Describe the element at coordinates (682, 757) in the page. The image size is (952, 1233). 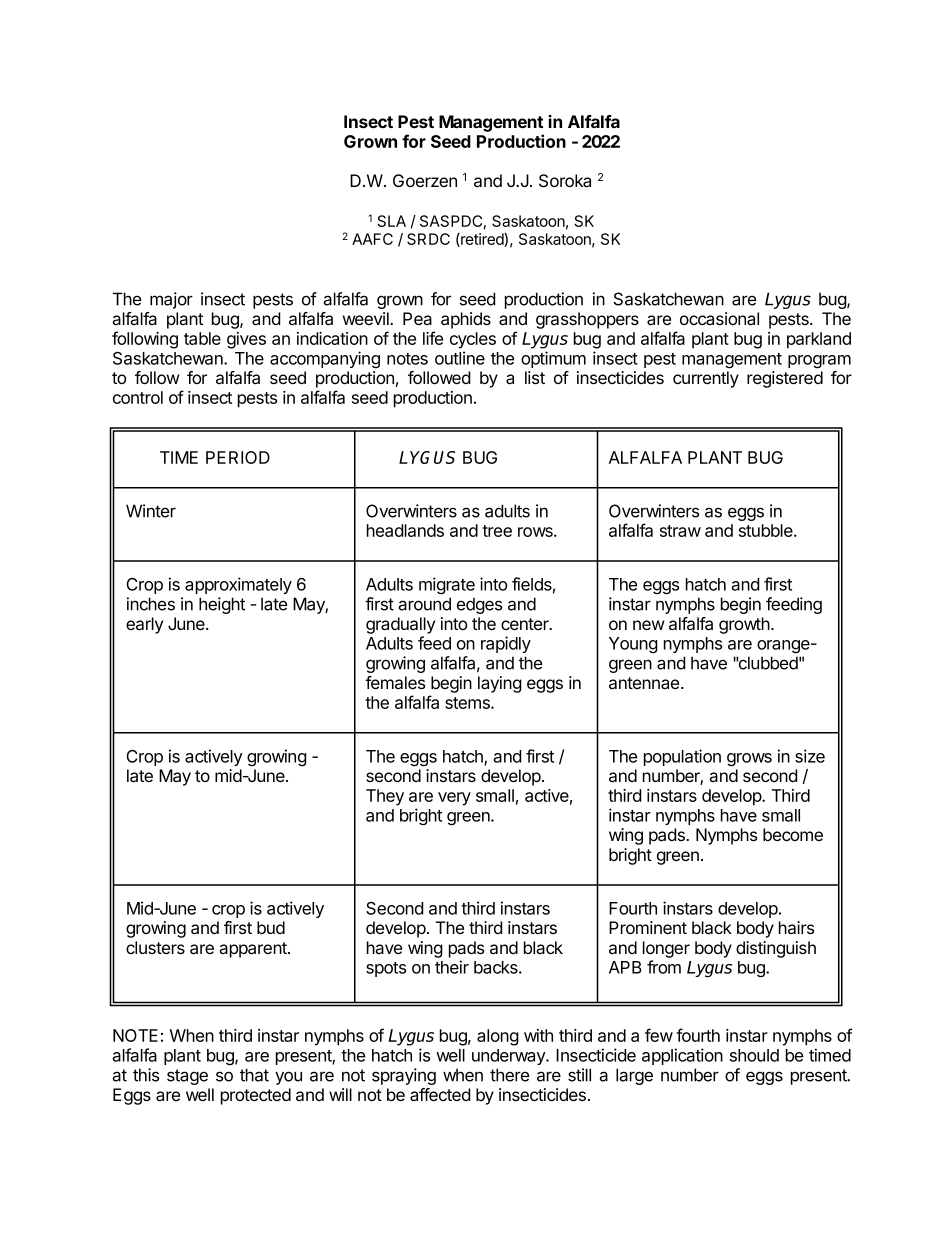
I see `population` at that location.
